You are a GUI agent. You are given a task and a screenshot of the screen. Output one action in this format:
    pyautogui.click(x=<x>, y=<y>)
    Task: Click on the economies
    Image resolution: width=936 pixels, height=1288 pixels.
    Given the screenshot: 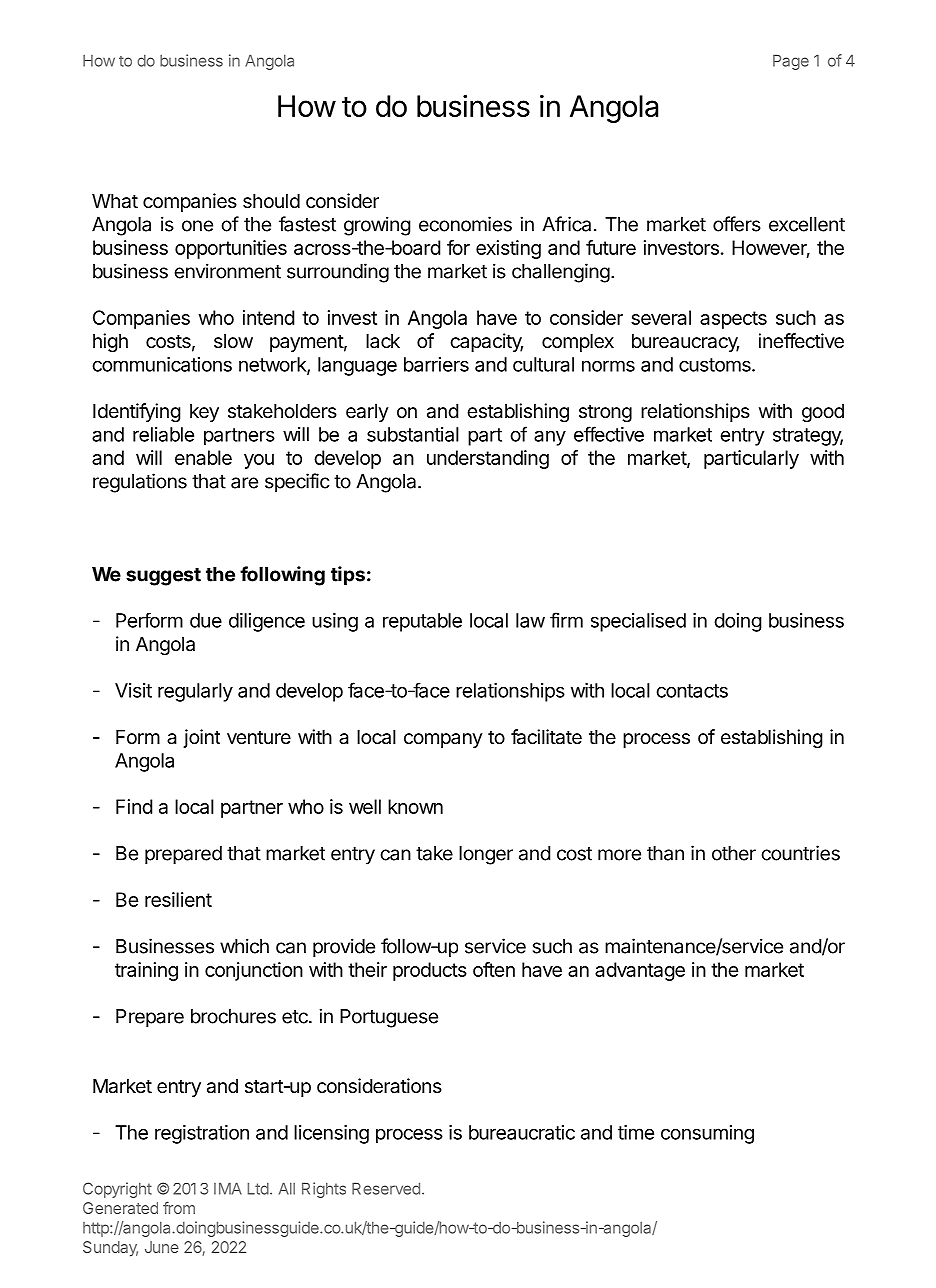 What is the action you would take?
    pyautogui.click(x=465, y=224)
